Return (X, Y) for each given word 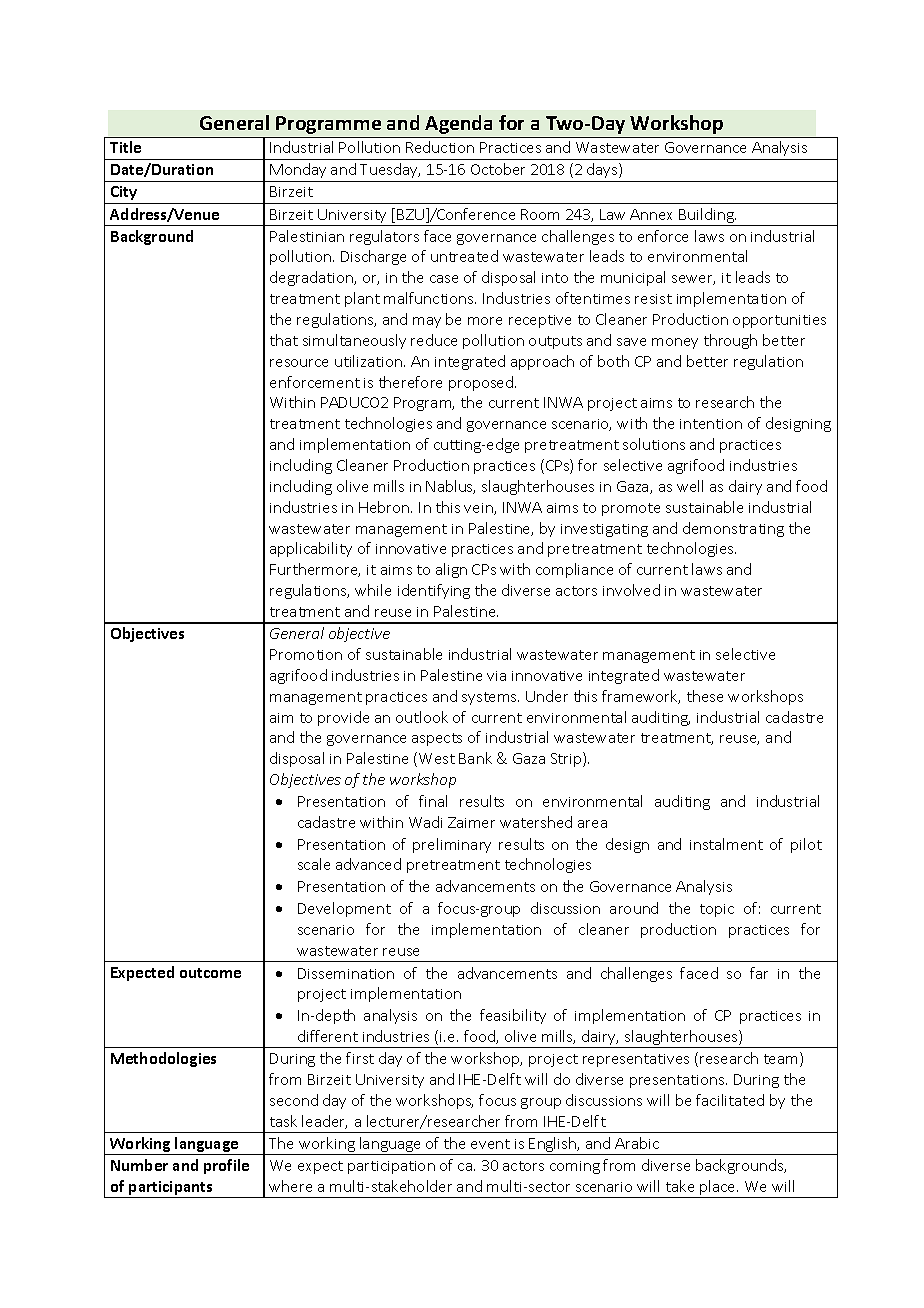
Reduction (440, 147)
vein (479, 509)
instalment (726, 844)
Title (125, 147)
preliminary (452, 845)
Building (706, 217)
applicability (311, 549)
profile (226, 1166)
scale (314, 864)
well (690, 486)
